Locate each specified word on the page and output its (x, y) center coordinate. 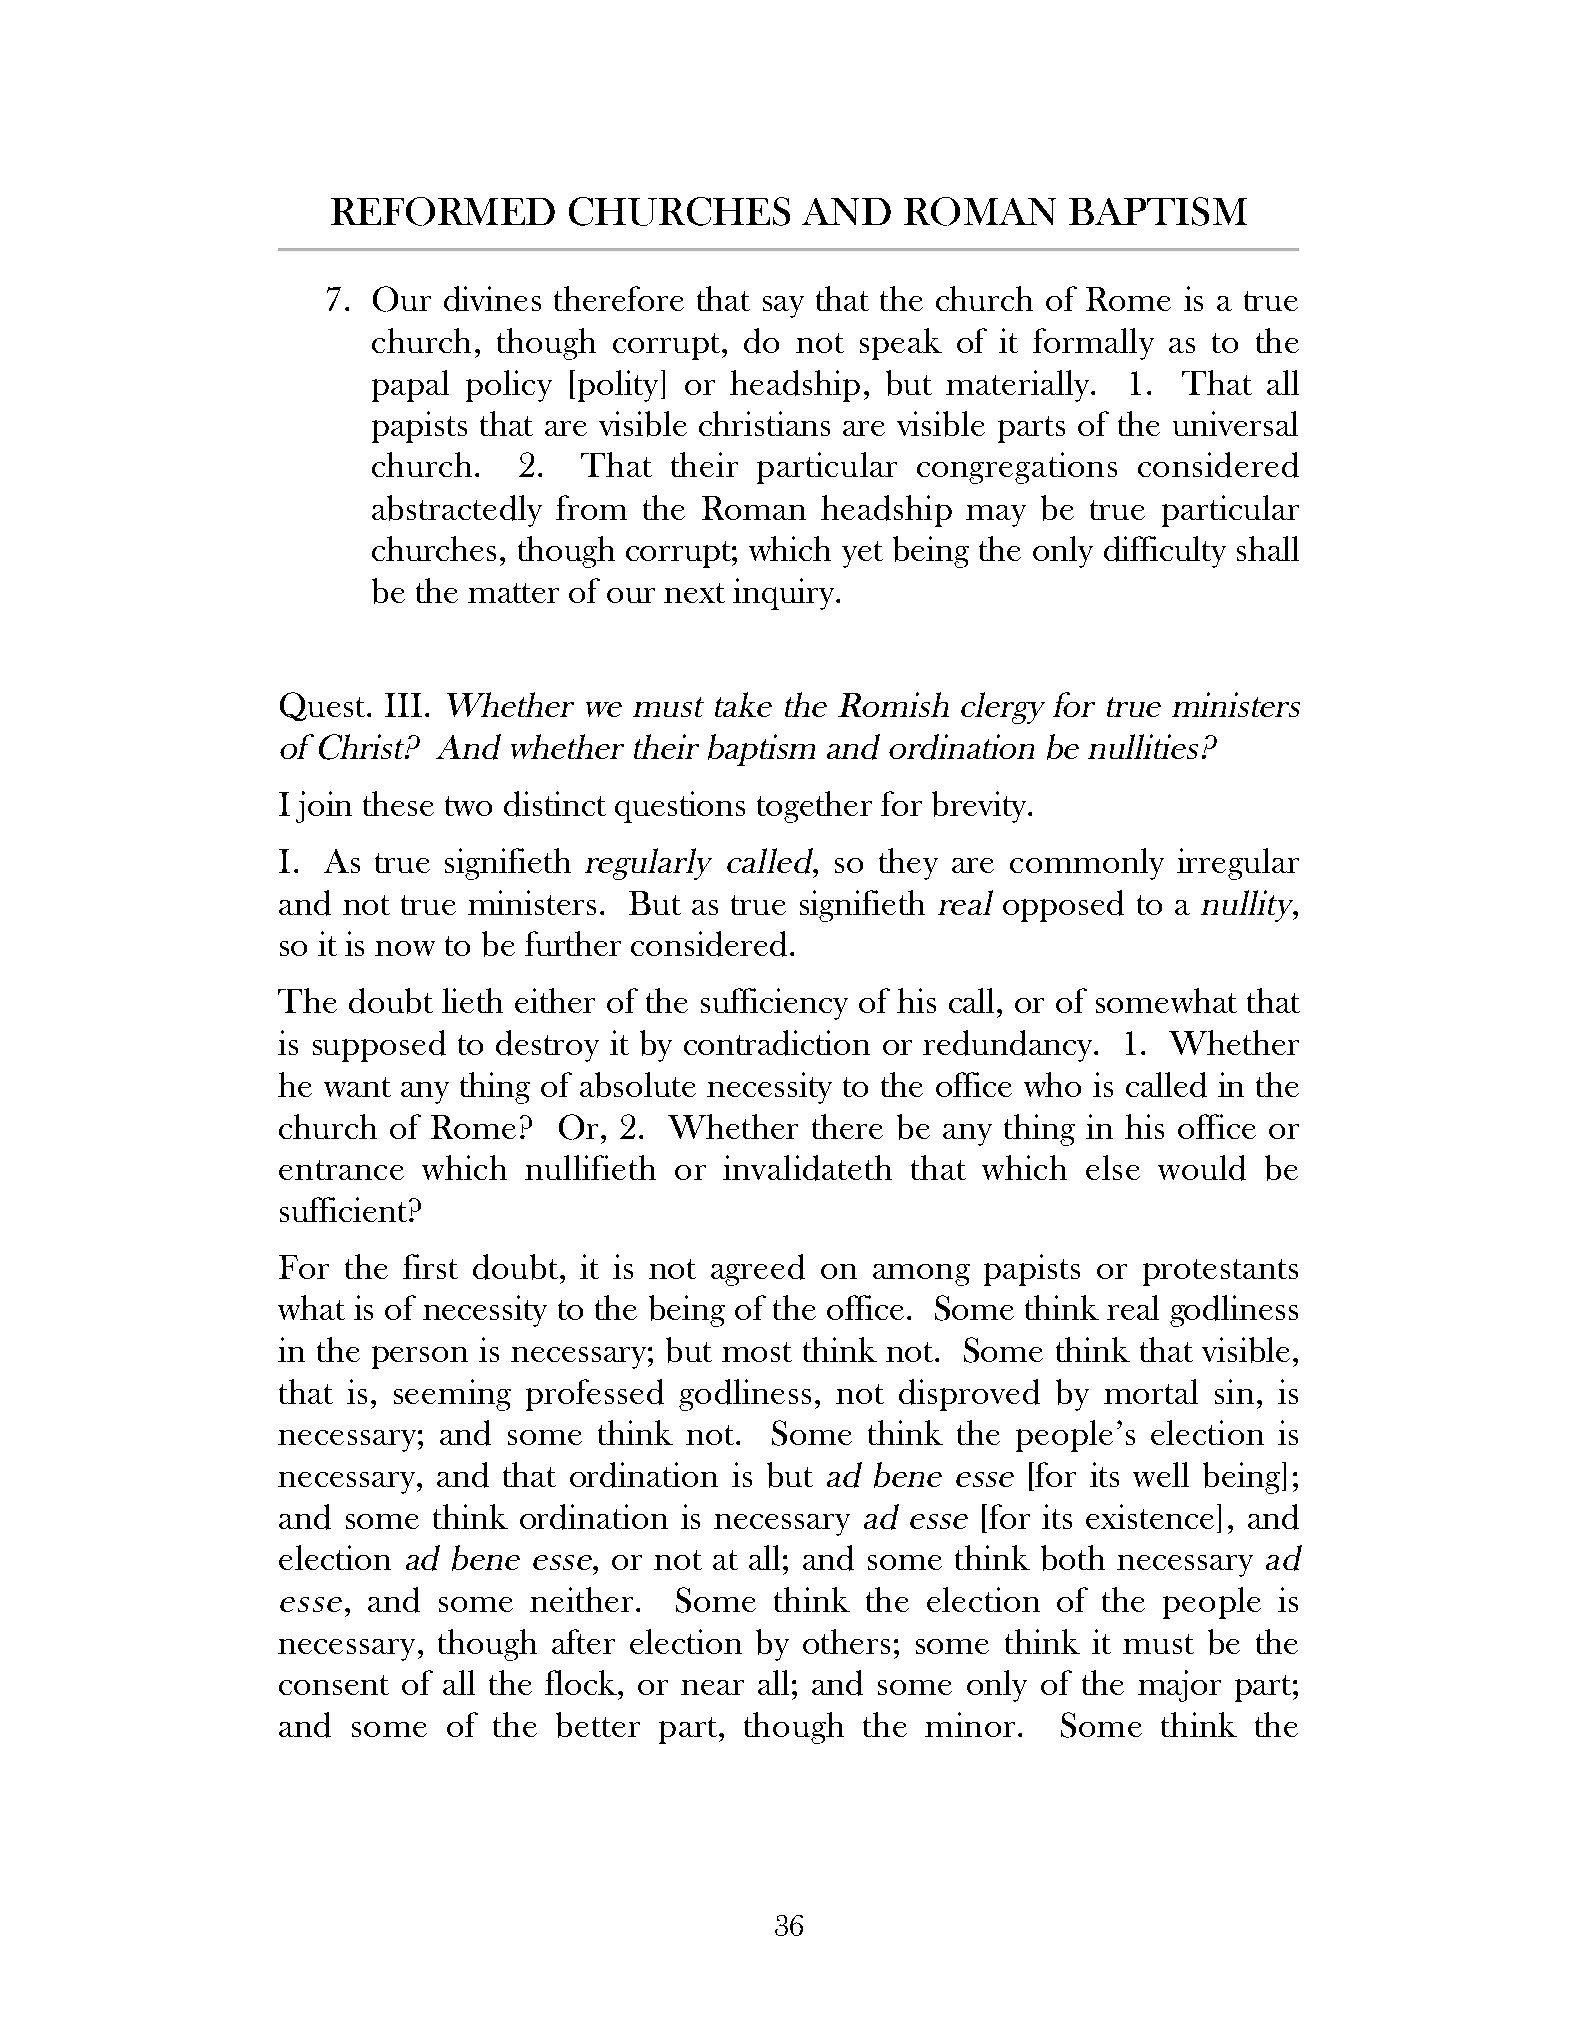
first (430, 1266)
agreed (758, 1270)
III (403, 705)
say (783, 307)
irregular (1238, 864)
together (814, 807)
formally (1093, 344)
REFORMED (443, 211)
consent (334, 1685)
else (1113, 1167)
